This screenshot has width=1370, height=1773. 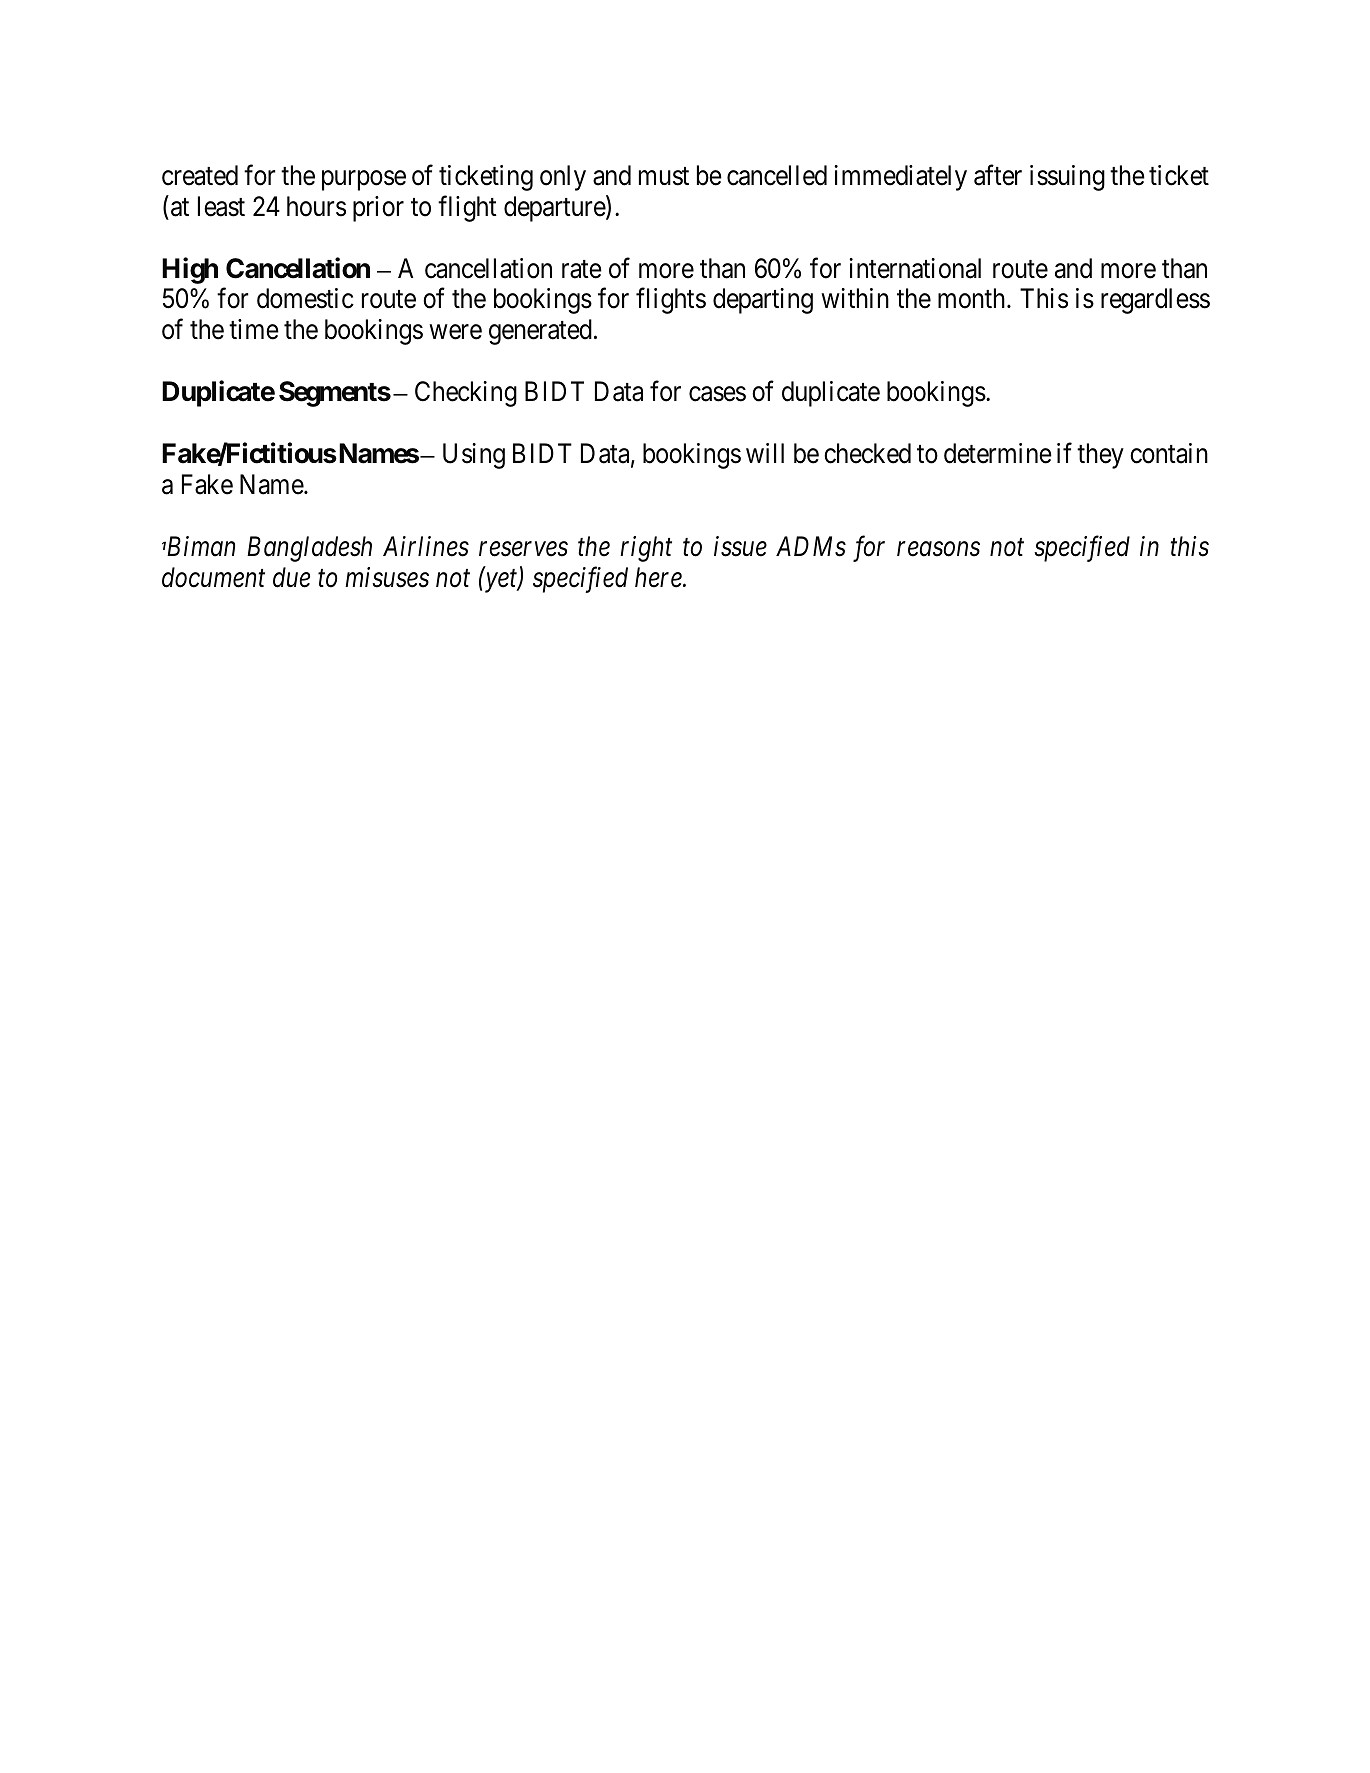 What do you see at coordinates (291, 577) in the screenshot?
I see `due` at bounding box center [291, 577].
